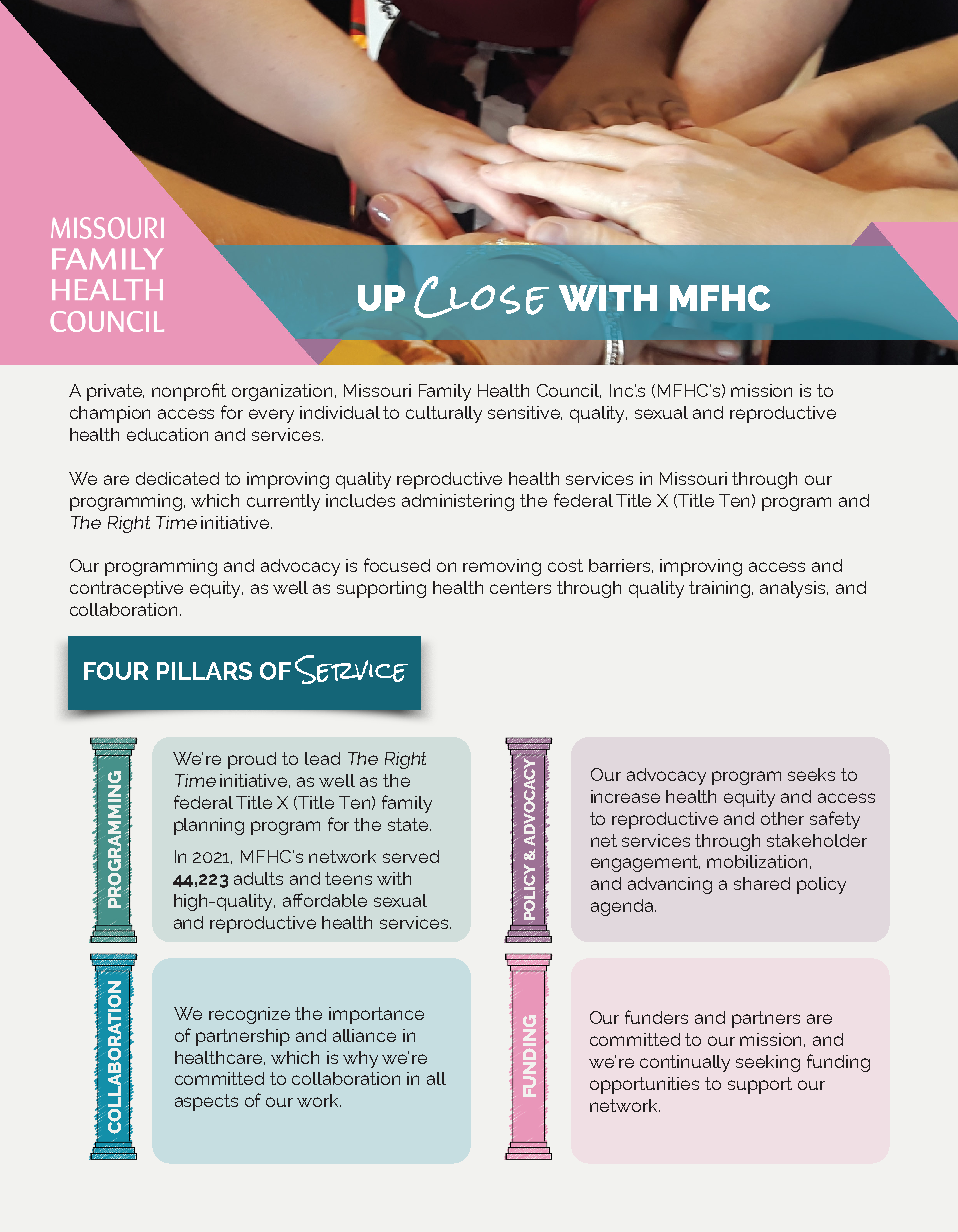 The width and height of the image is (958, 1232). I want to click on aspects, so click(206, 1102).
